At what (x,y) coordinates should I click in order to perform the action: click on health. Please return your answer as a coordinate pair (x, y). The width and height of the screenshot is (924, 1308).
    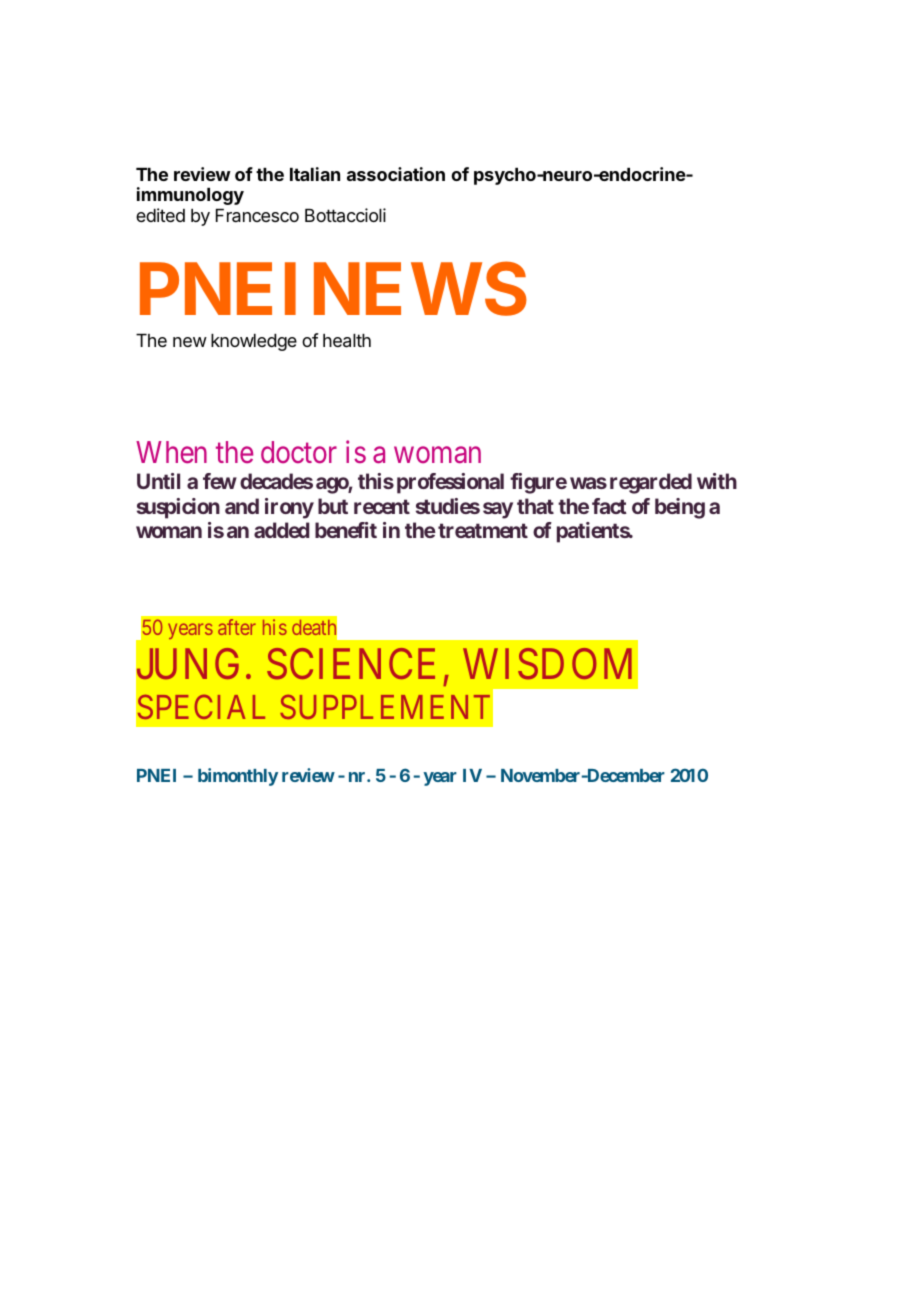
    Looking at the image, I should click on (347, 341).
